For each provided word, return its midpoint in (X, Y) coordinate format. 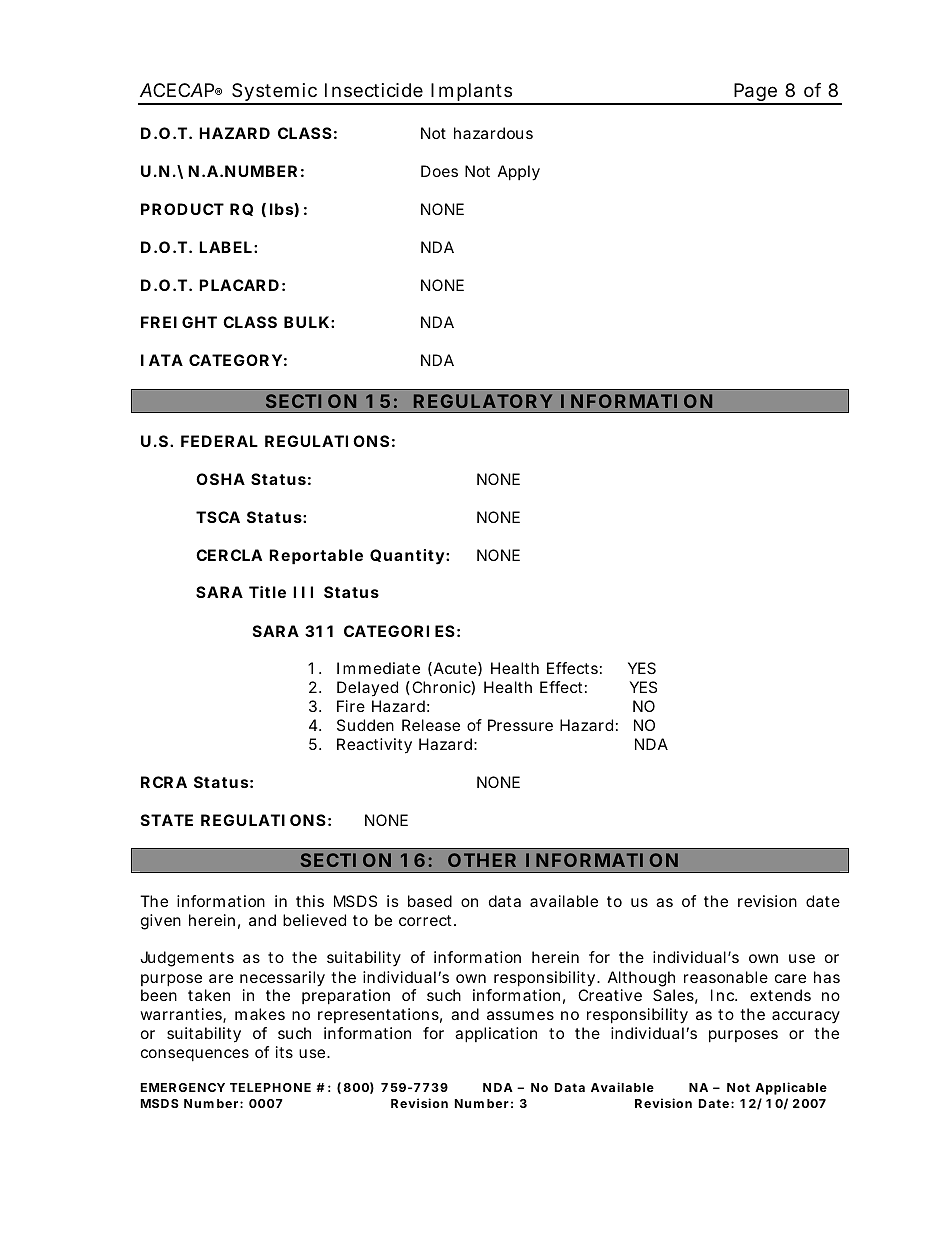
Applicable (791, 1088)
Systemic (276, 93)
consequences (195, 1055)
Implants (473, 93)
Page (757, 93)
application (496, 1035)
